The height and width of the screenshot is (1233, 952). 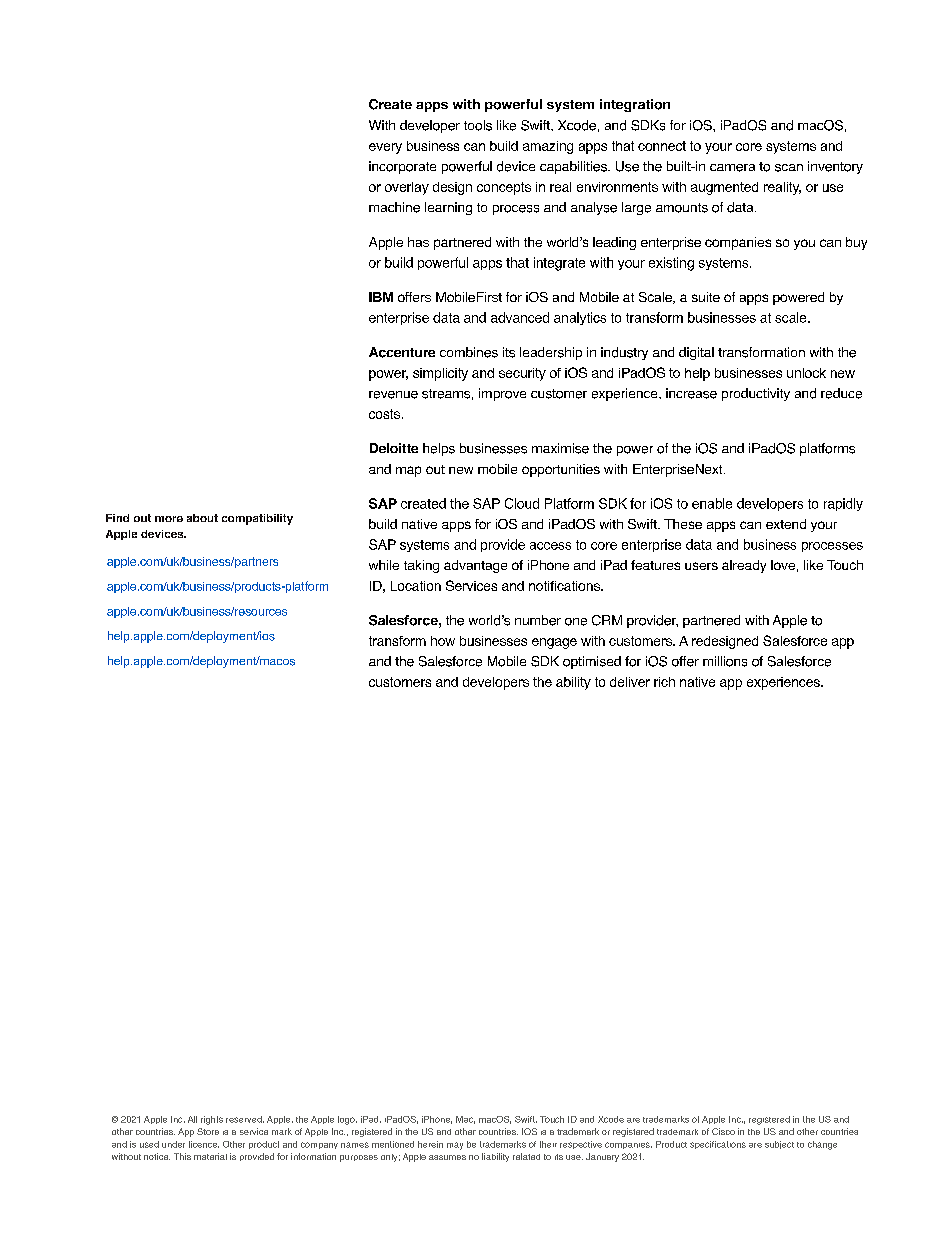 I want to click on how, so click(x=443, y=641).
